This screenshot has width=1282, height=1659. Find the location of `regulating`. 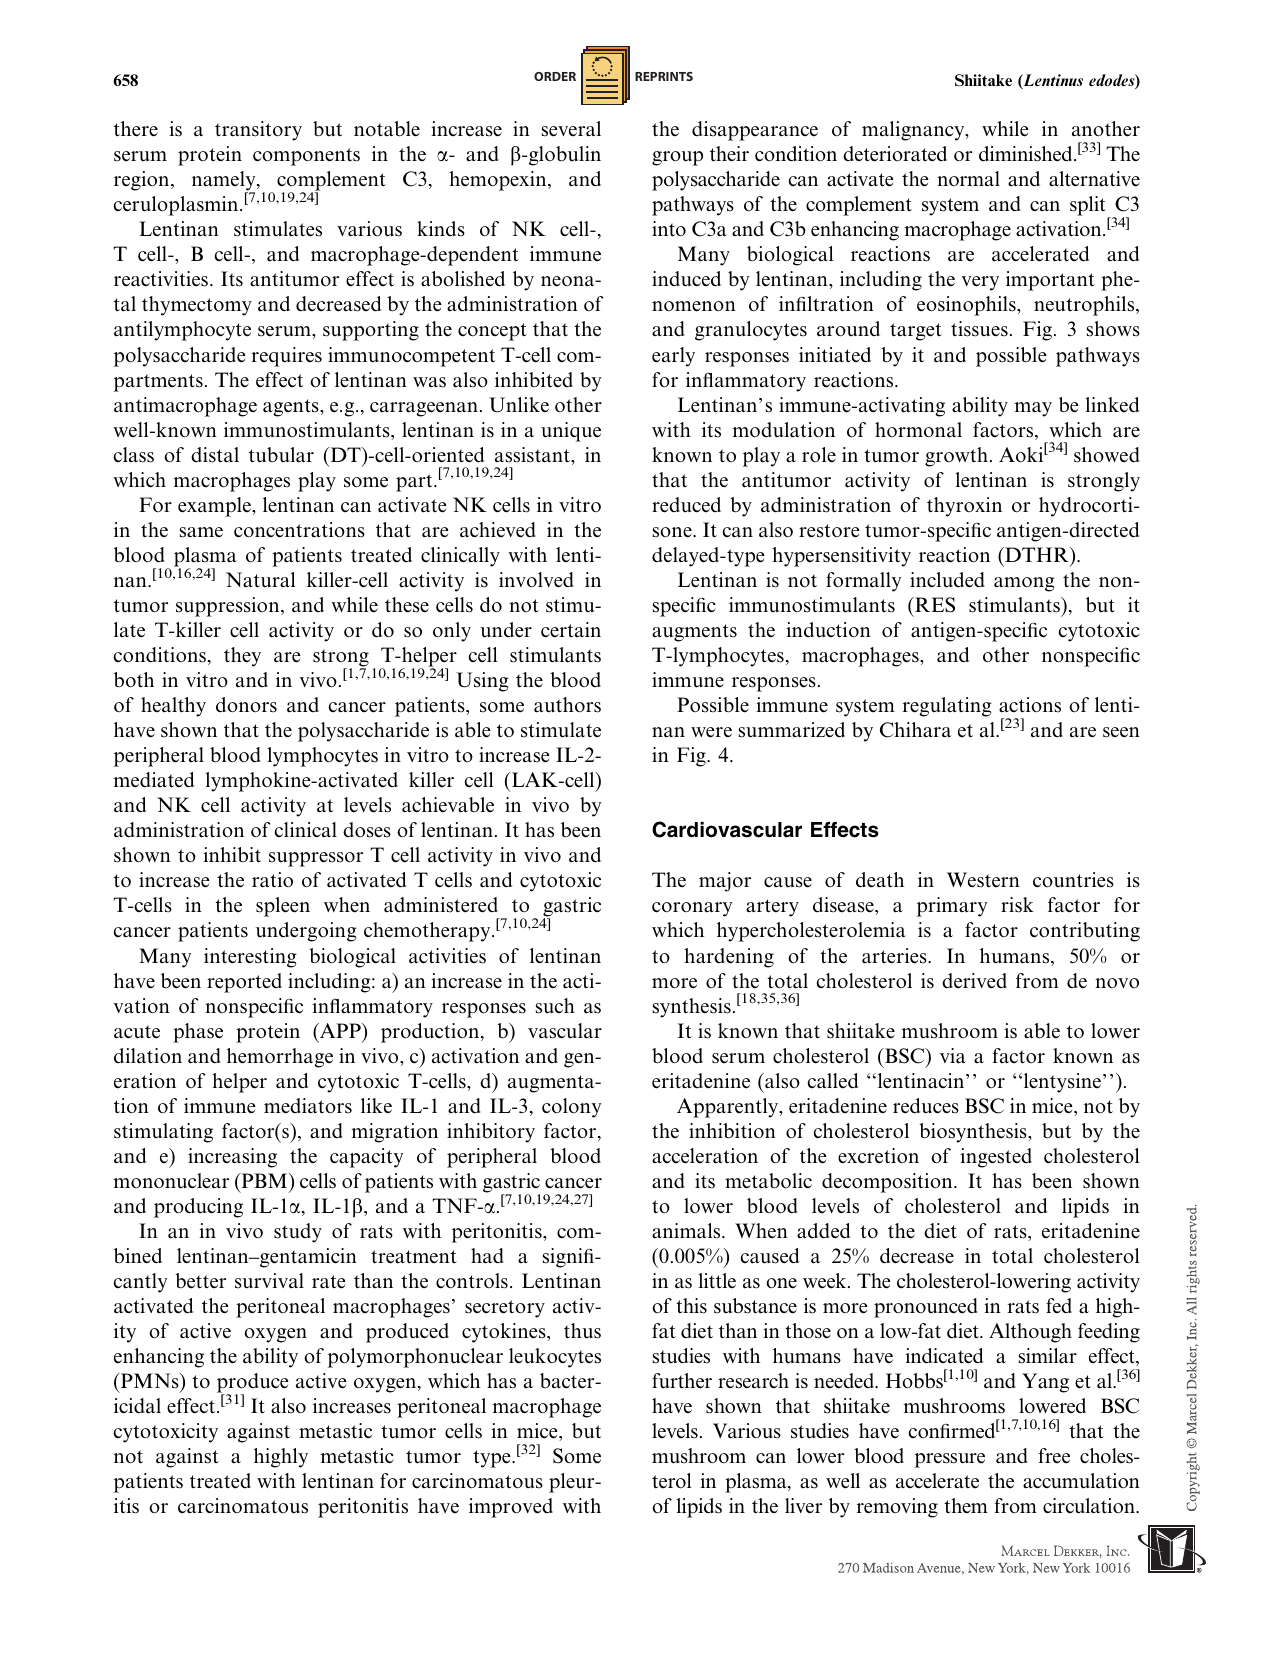

regulating is located at coordinates (947, 707).
